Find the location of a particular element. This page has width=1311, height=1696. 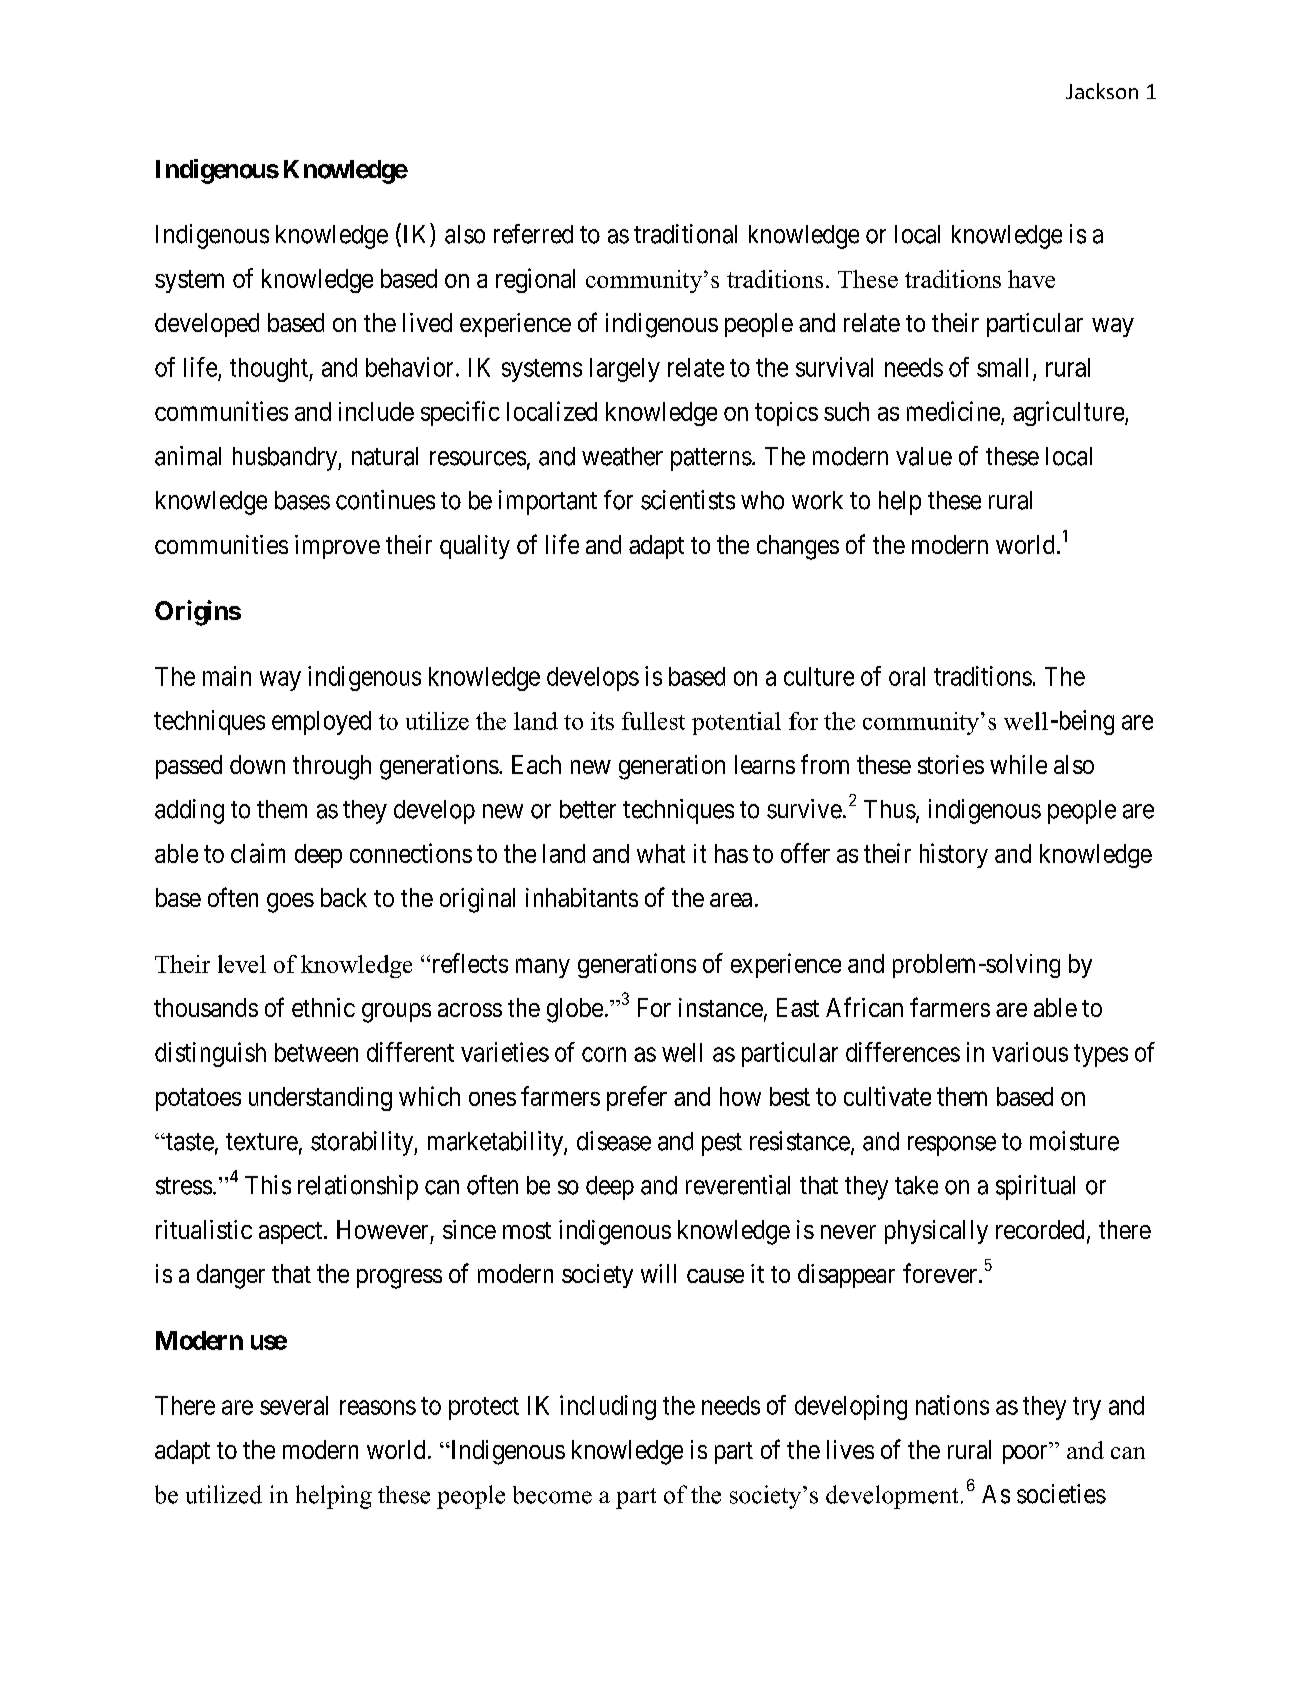

traditional is located at coordinates (685, 234).
